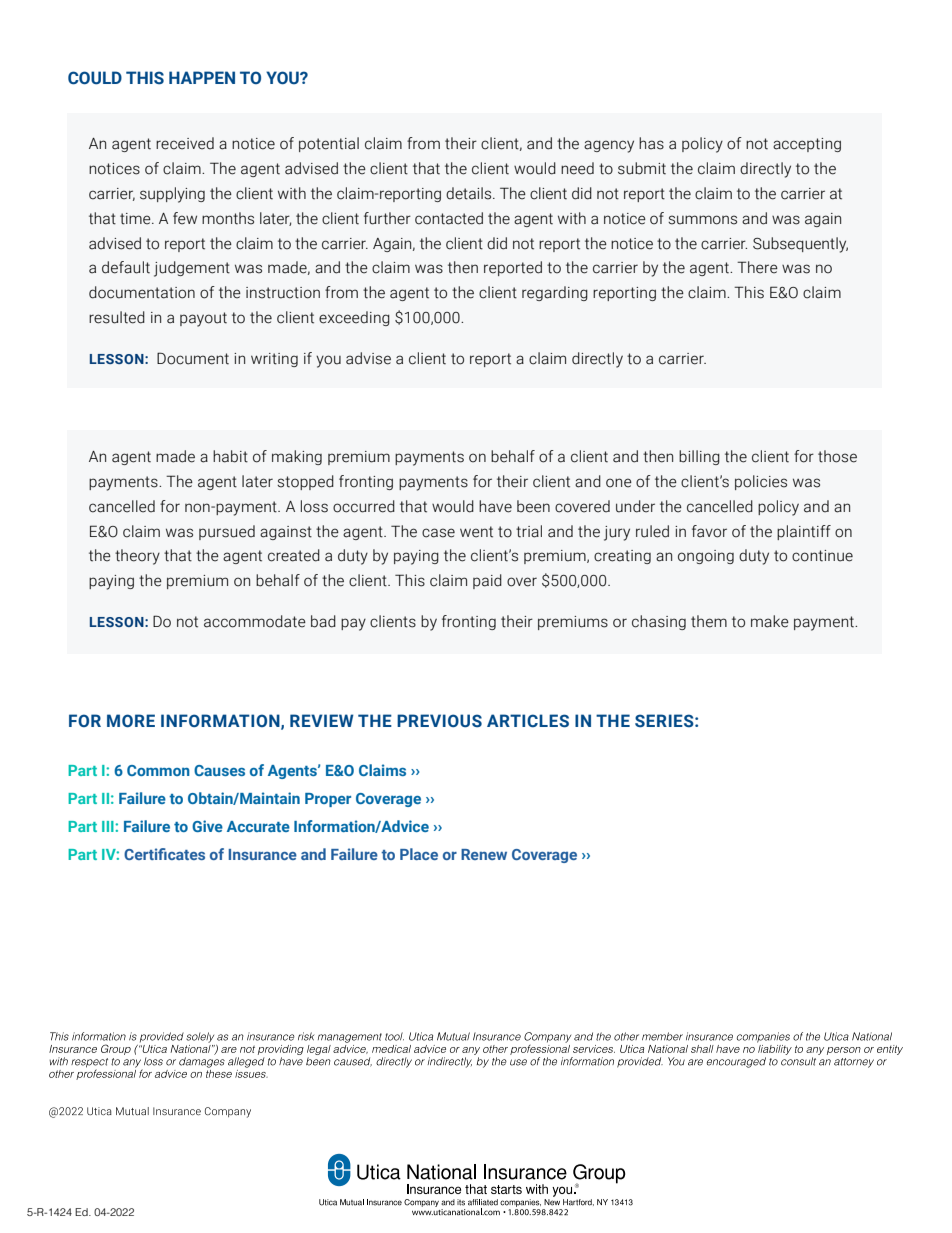  Describe the element at coordinates (329, 144) in the image. I see `potential` at that location.
